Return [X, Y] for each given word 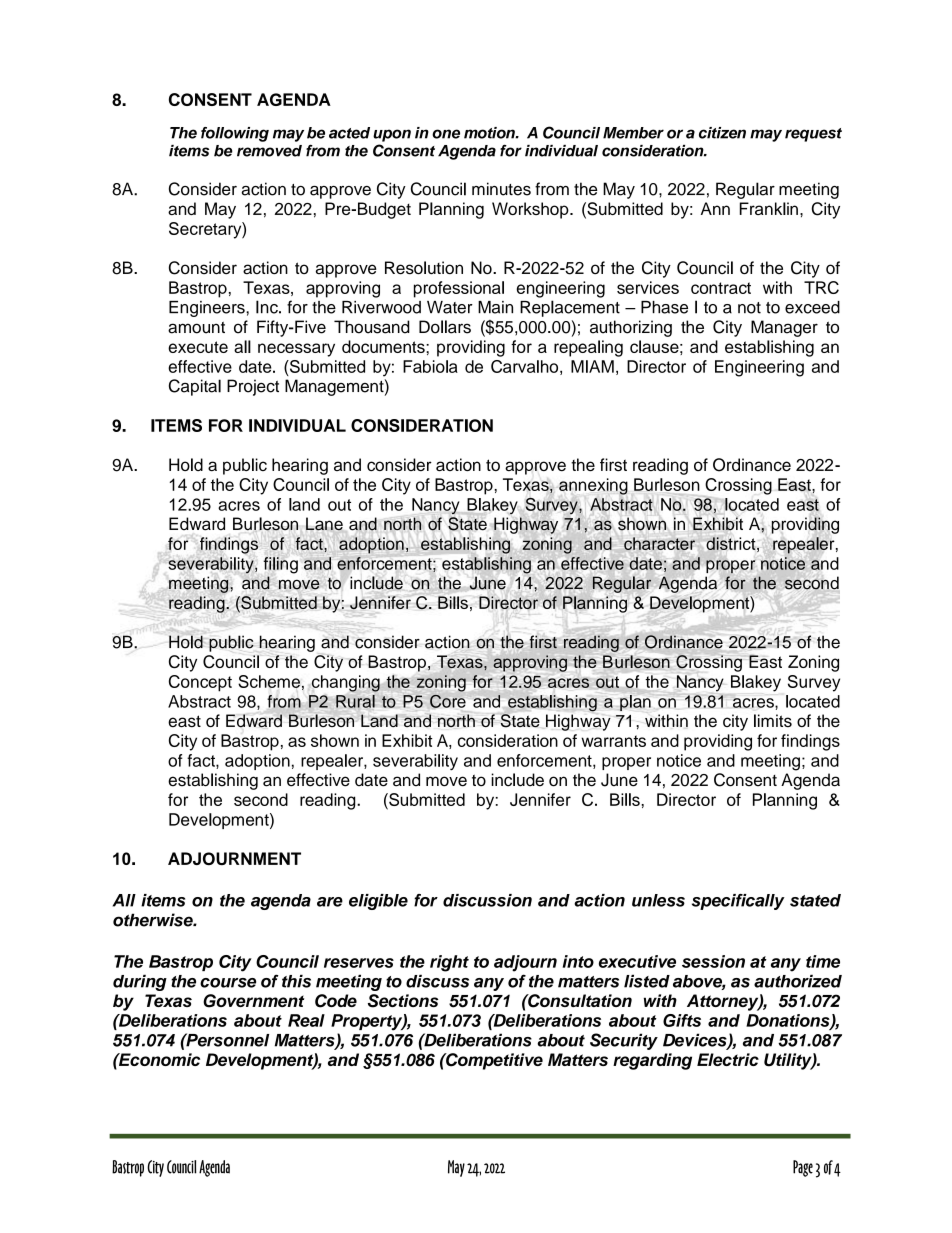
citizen [722, 133]
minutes [501, 189]
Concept [200, 683]
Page [803, 1168]
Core [448, 701]
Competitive [493, 1061]
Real [306, 1020]
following [235, 134]
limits [773, 720]
